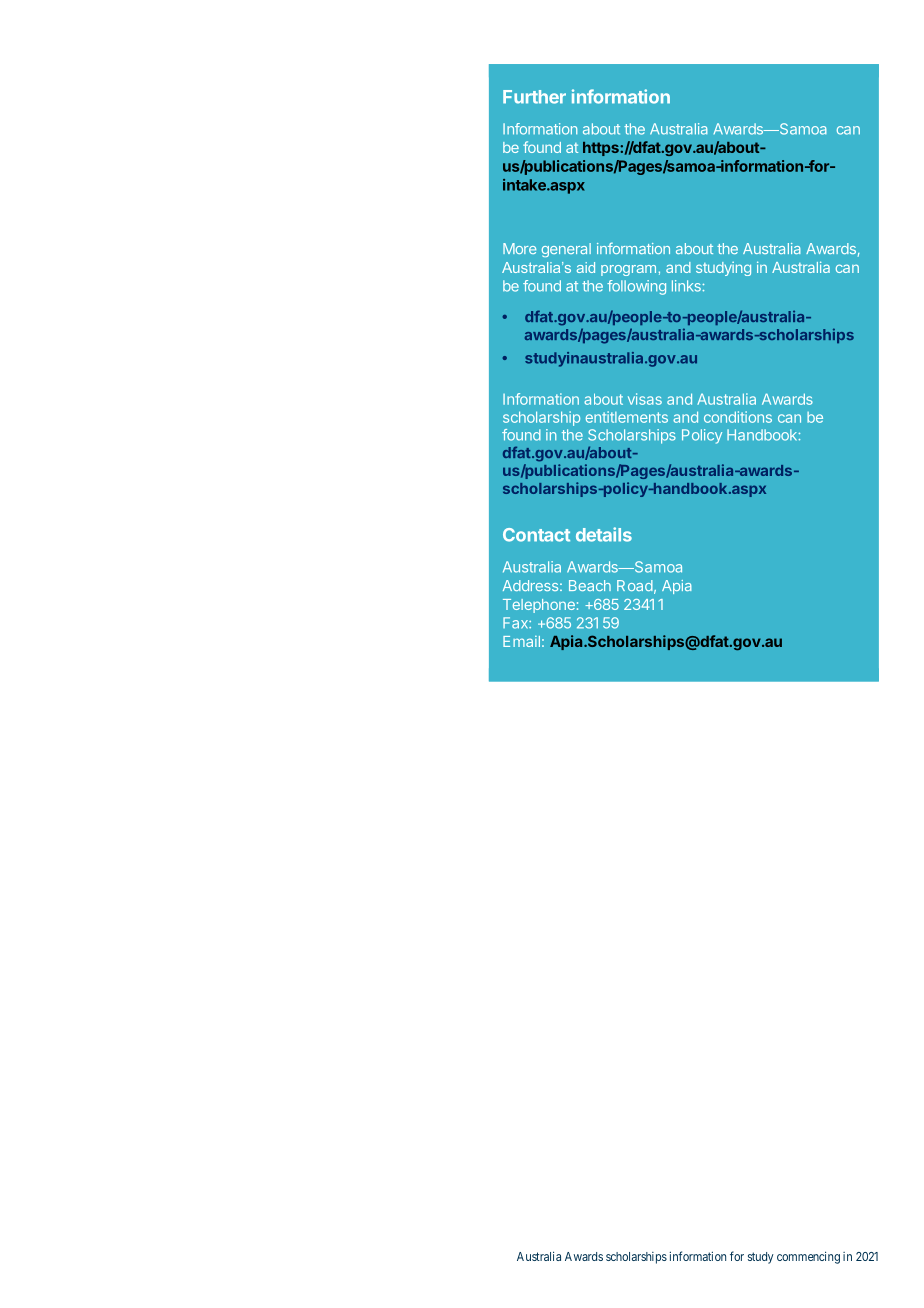 Image resolution: width=924 pixels, height=1308 pixels. What do you see at coordinates (534, 97) in the screenshot?
I see `Further` at bounding box center [534, 97].
